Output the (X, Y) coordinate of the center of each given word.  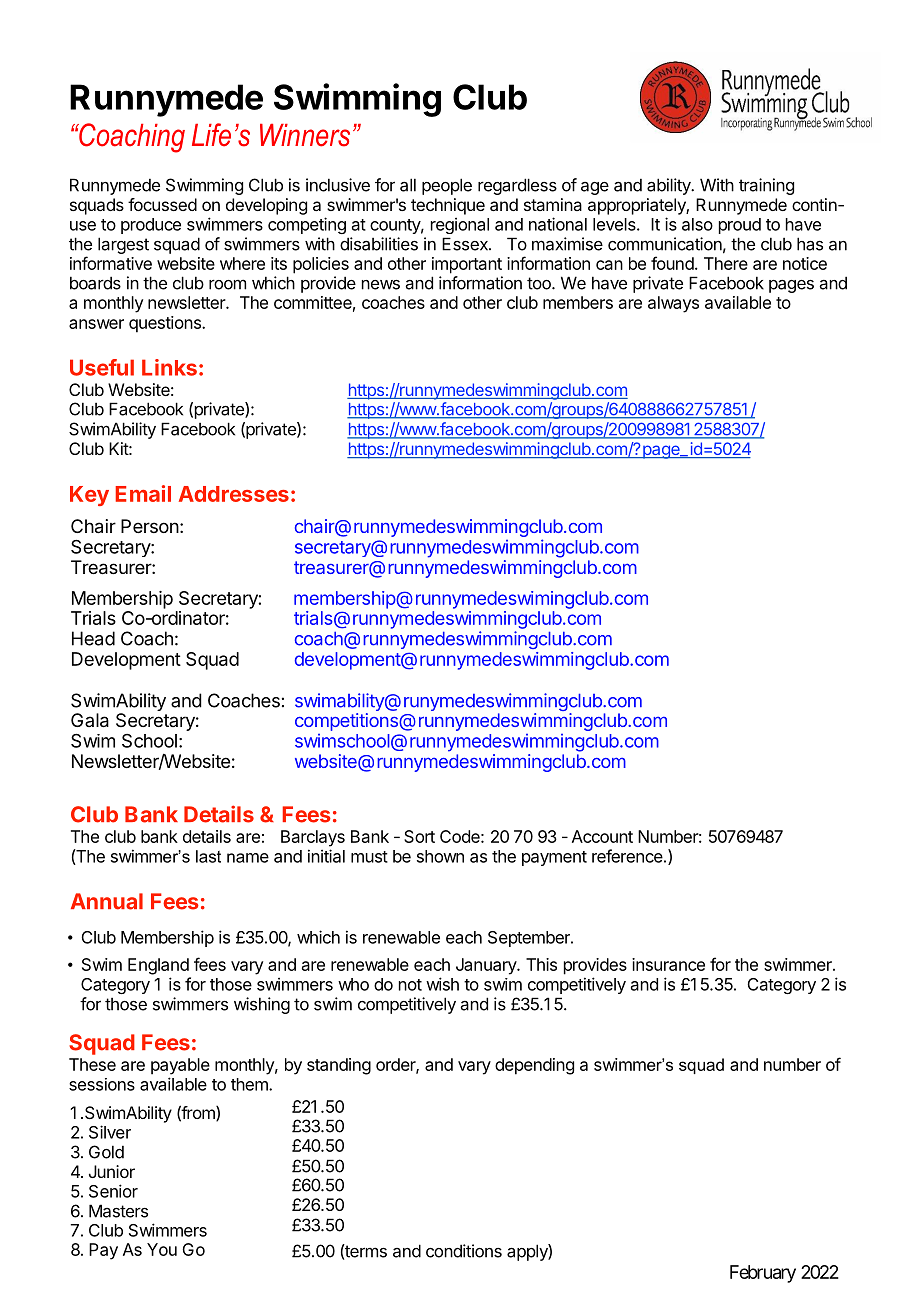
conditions (464, 1251)
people (447, 186)
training (766, 186)
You (162, 1249)
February (763, 1274)
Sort (419, 836)
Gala (90, 720)
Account (602, 836)
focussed (162, 204)
